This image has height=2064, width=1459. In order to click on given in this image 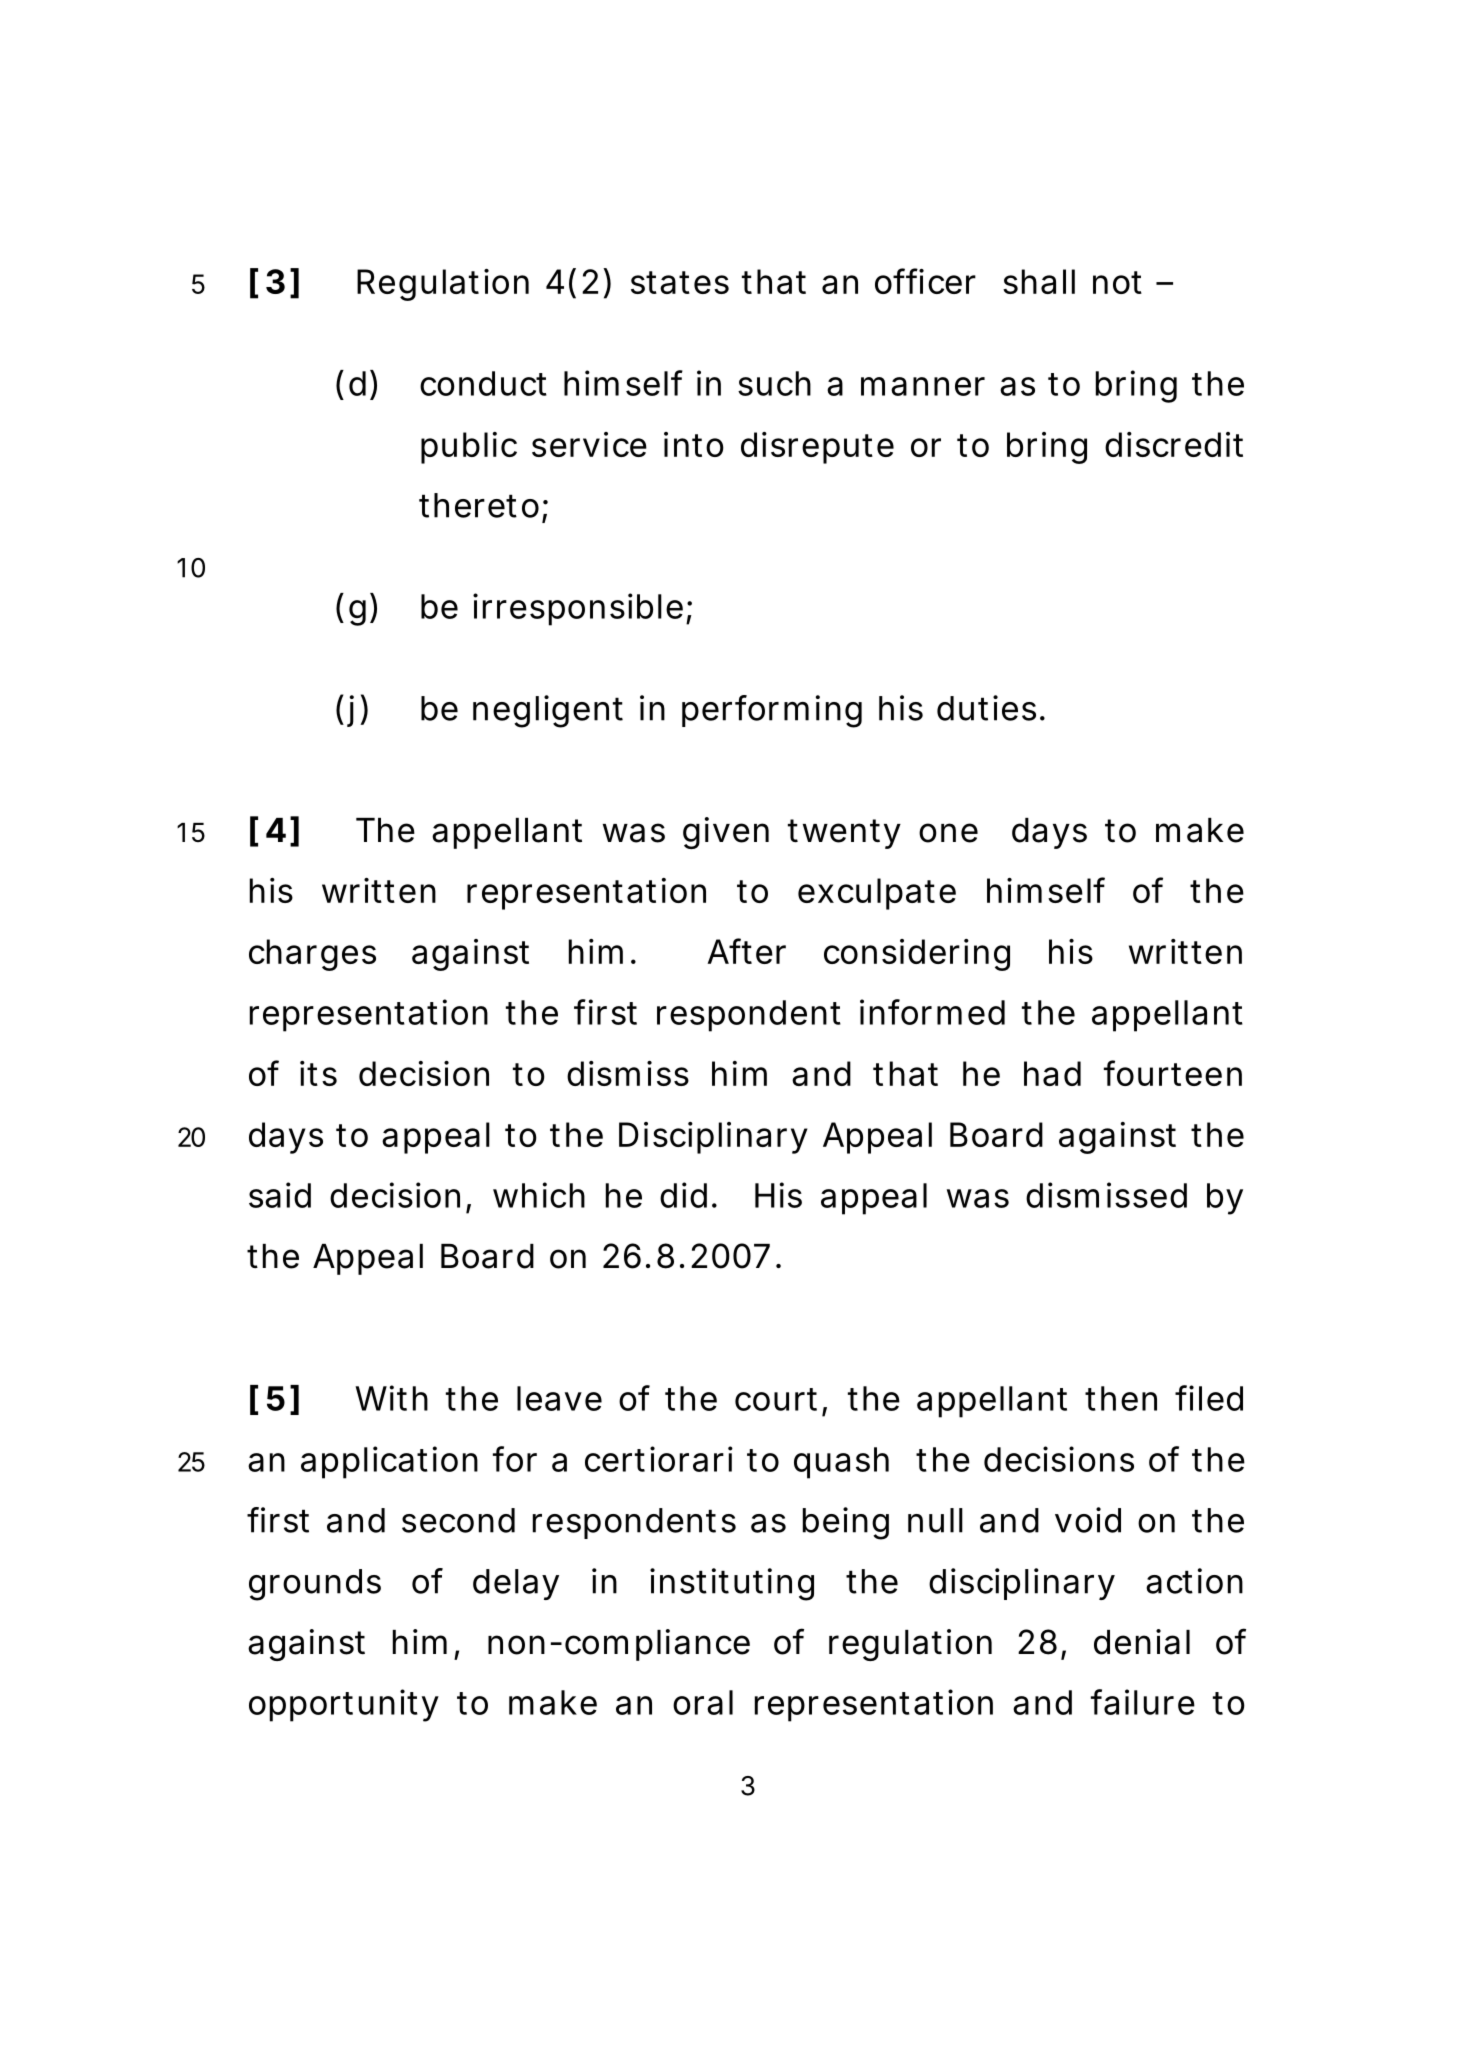, I will do `click(726, 833)`.
